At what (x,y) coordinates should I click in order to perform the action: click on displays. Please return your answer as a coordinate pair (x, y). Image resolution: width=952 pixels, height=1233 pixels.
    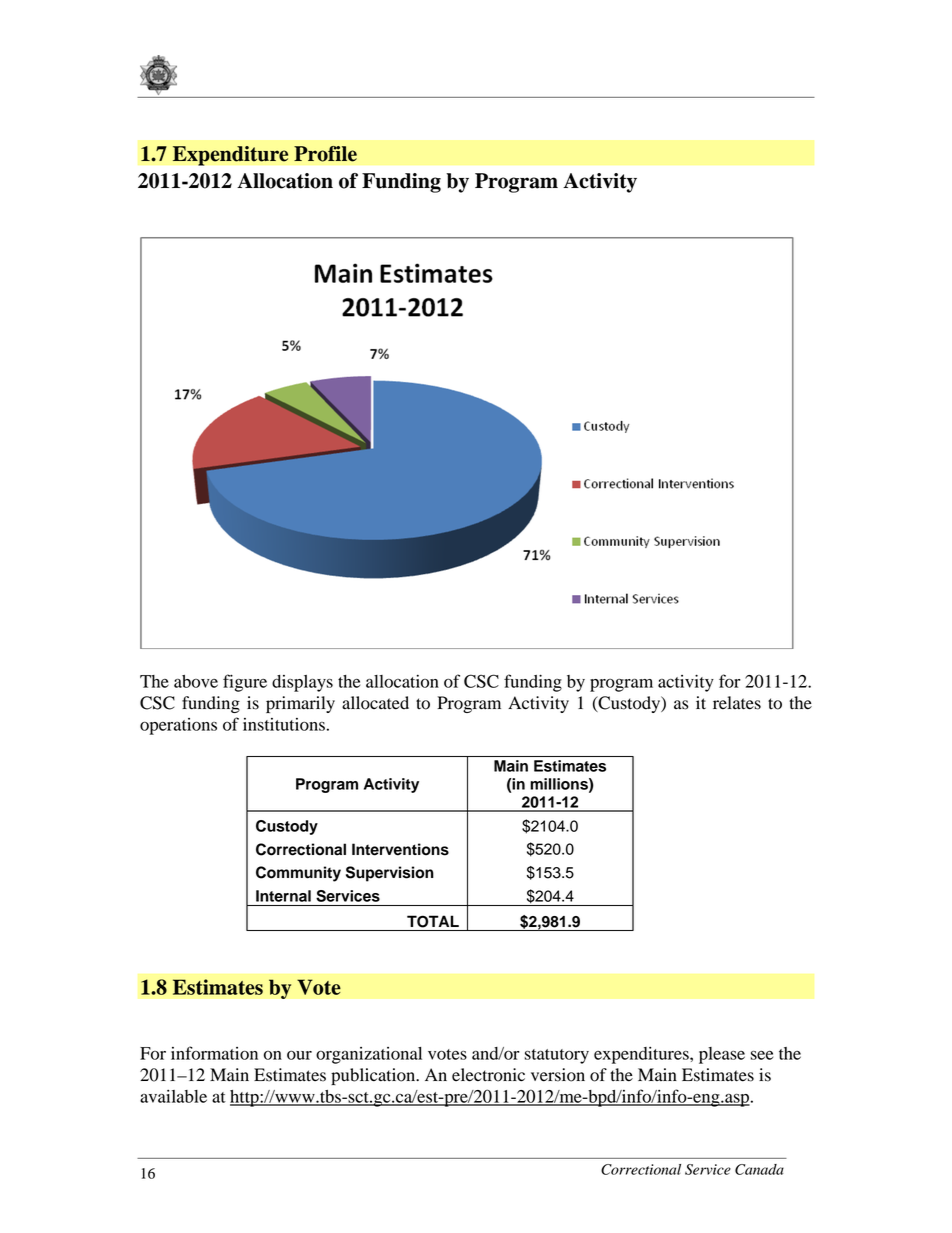
    Looking at the image, I should click on (302, 683).
